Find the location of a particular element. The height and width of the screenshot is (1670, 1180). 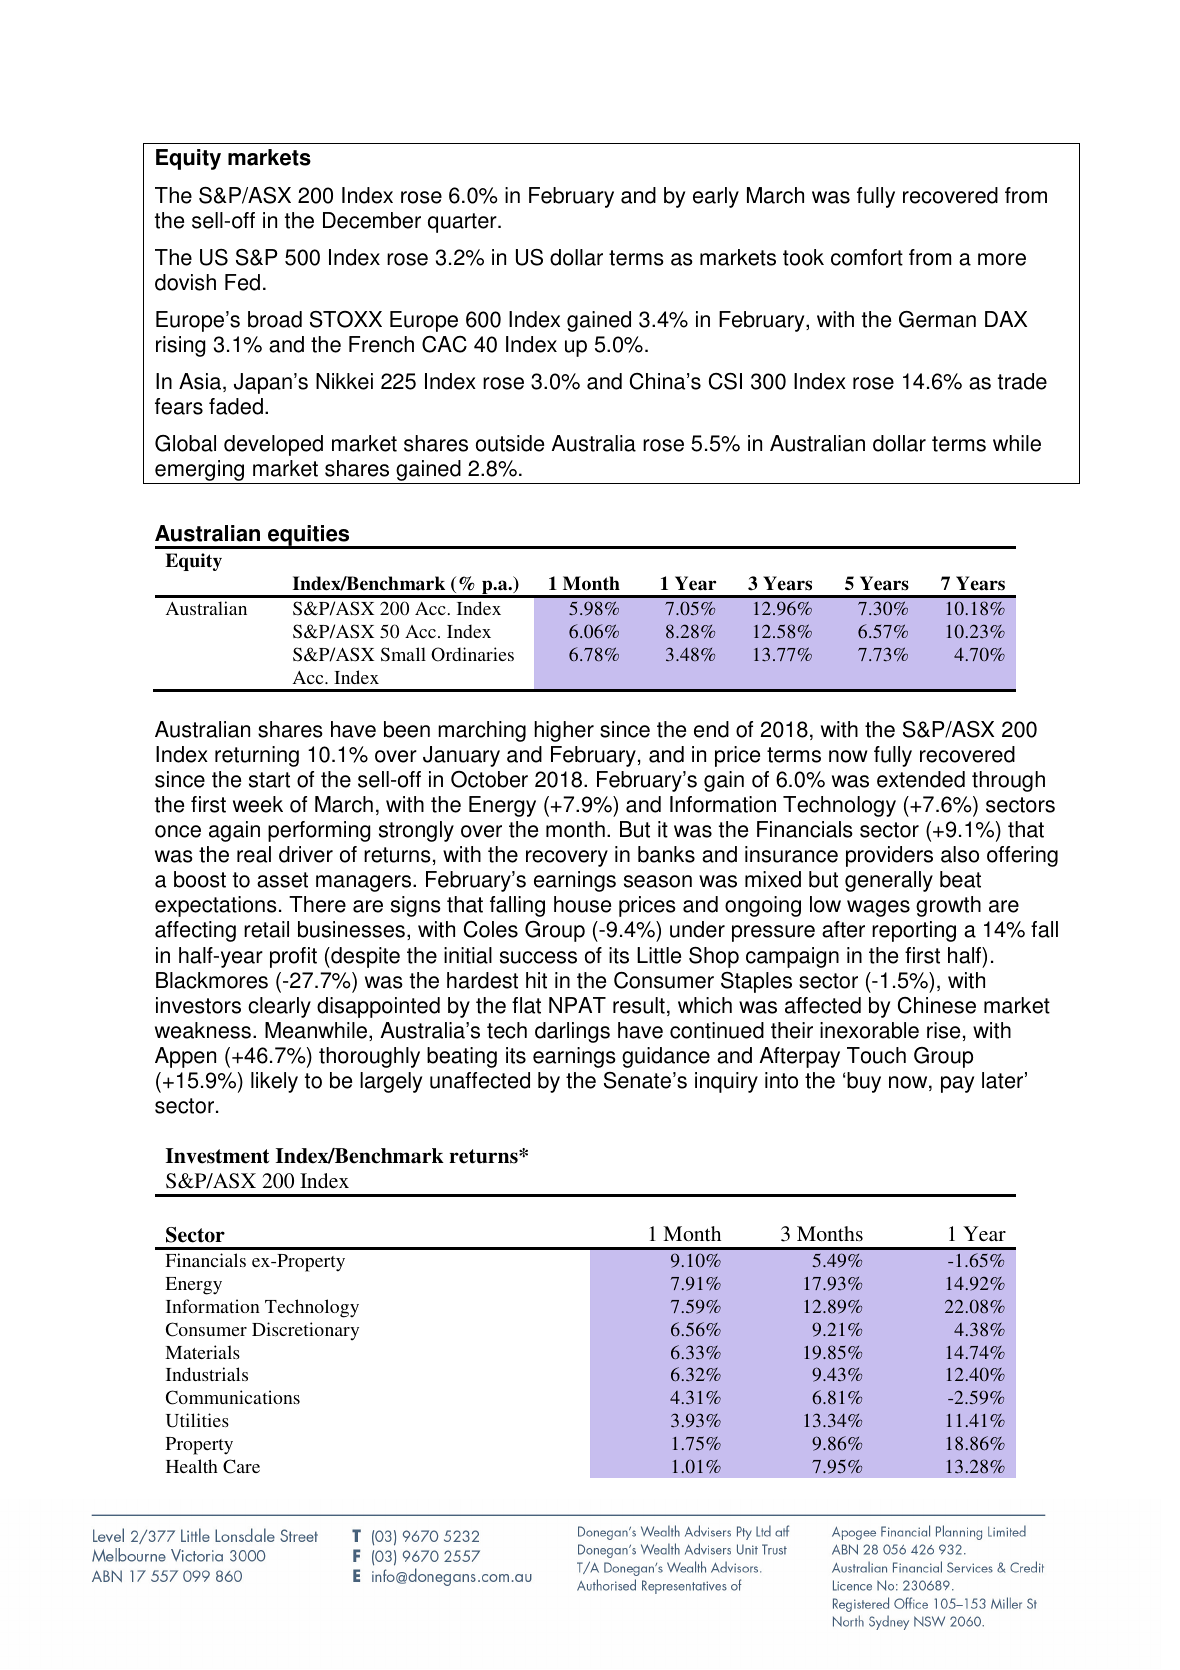

quarter is located at coordinates (463, 223).
